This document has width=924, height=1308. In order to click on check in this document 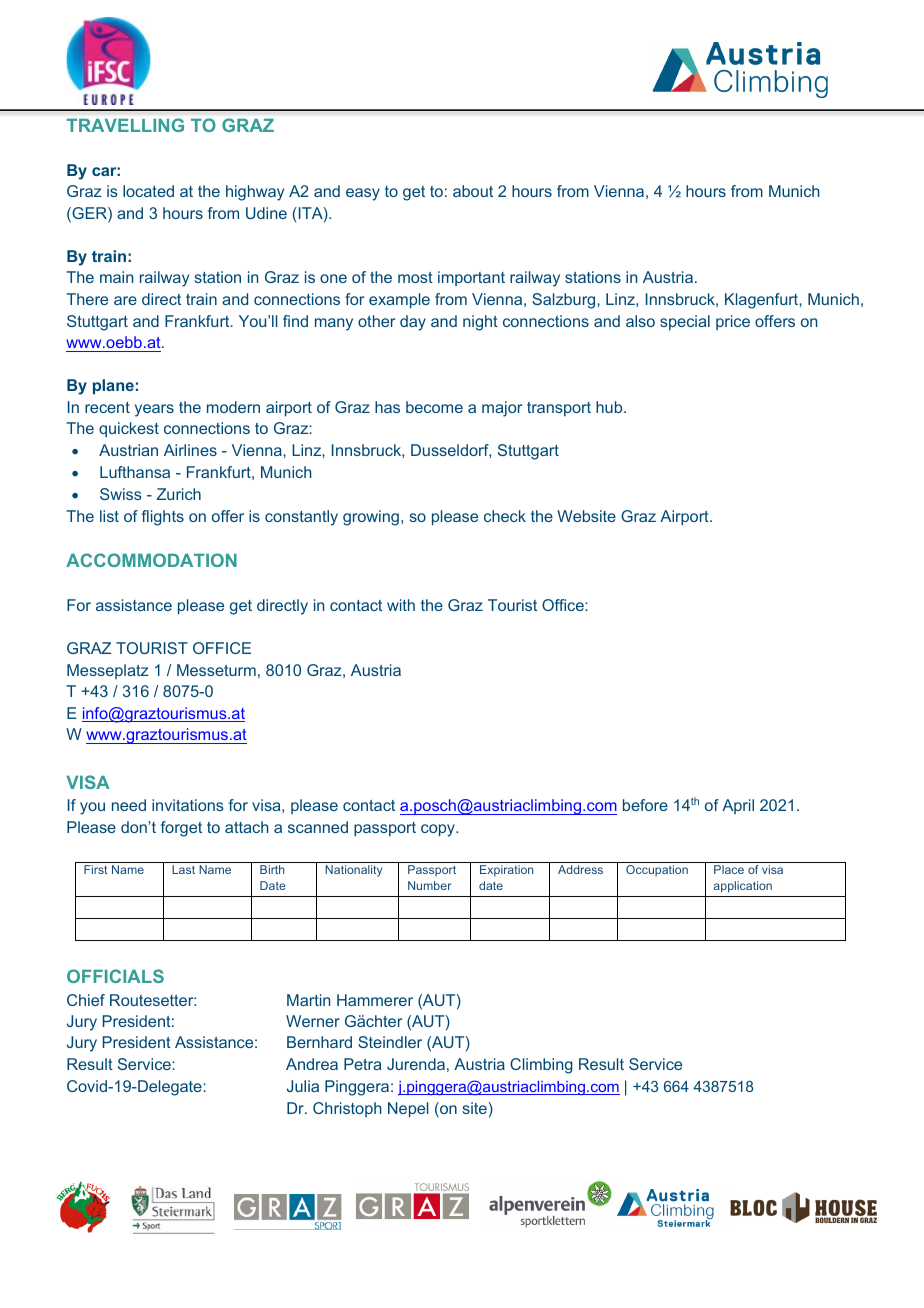, I will do `click(505, 516)`.
